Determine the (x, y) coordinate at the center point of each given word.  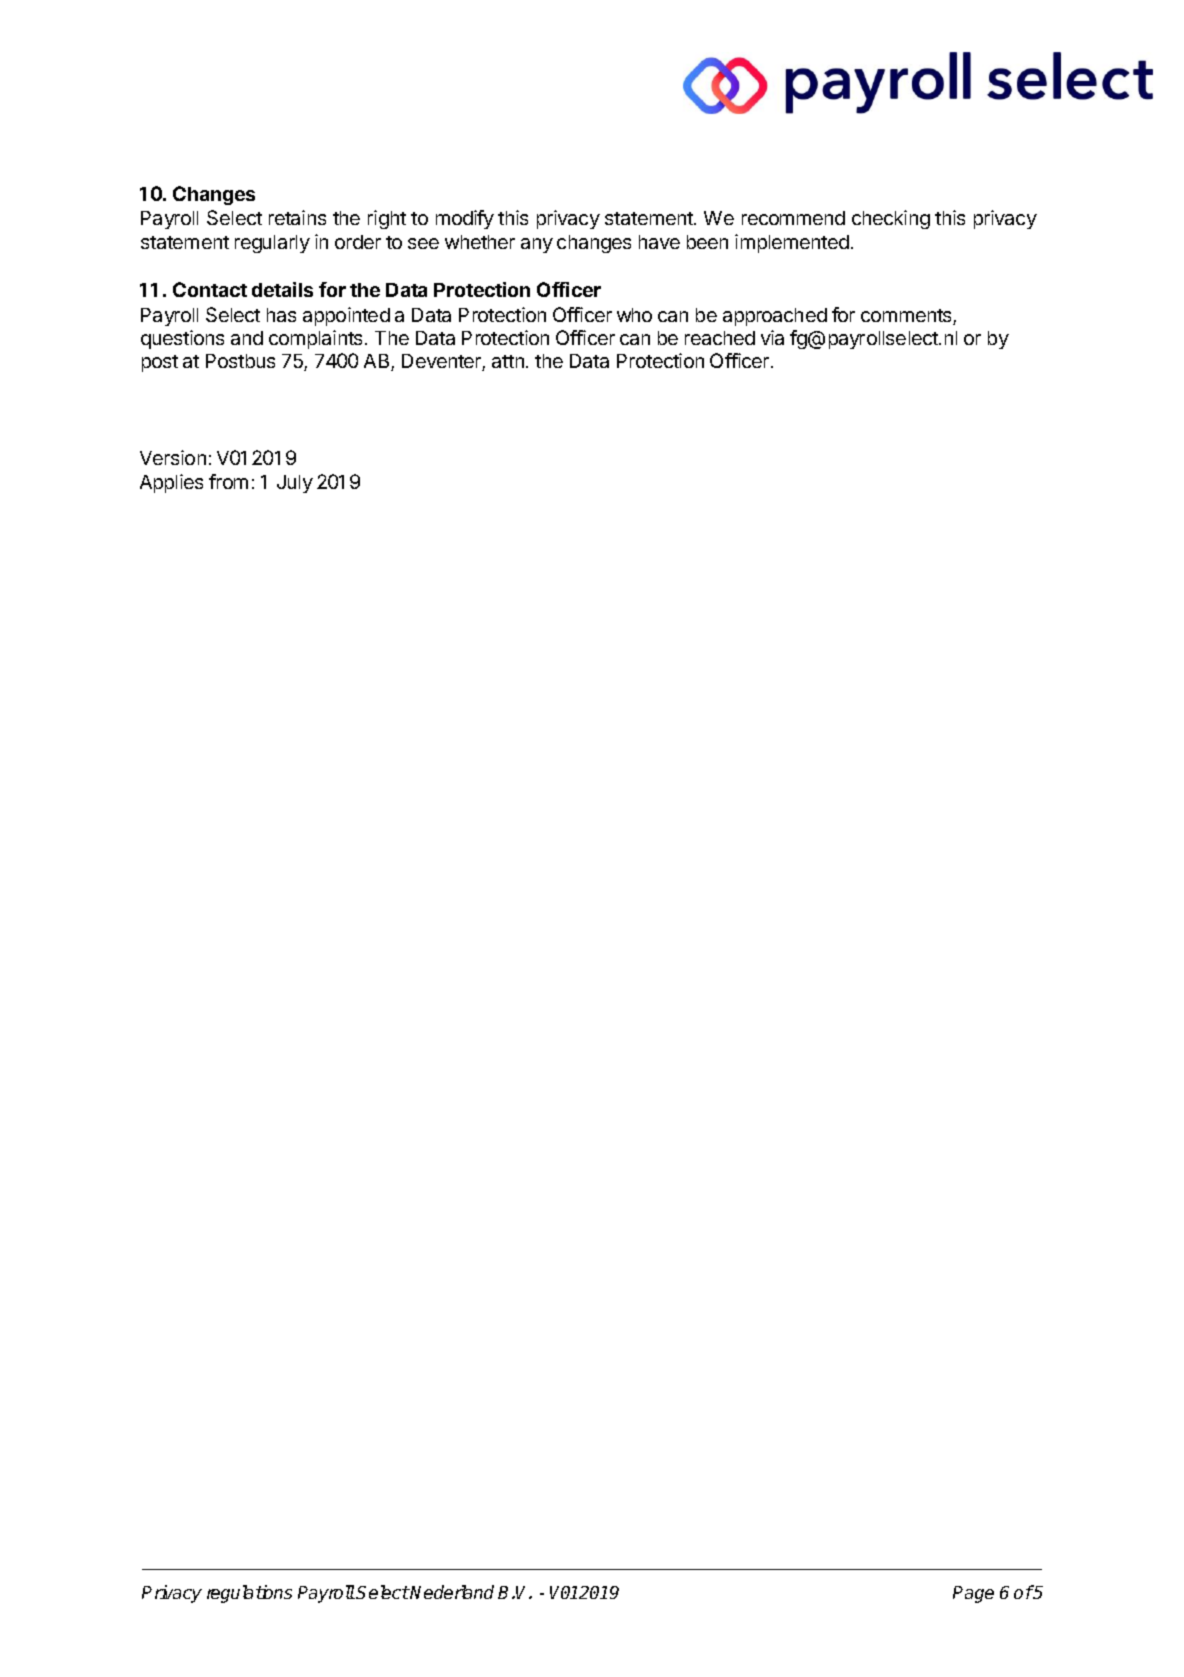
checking (891, 219)
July (295, 484)
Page (973, 1594)
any (537, 245)
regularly (272, 244)
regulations (249, 1594)
